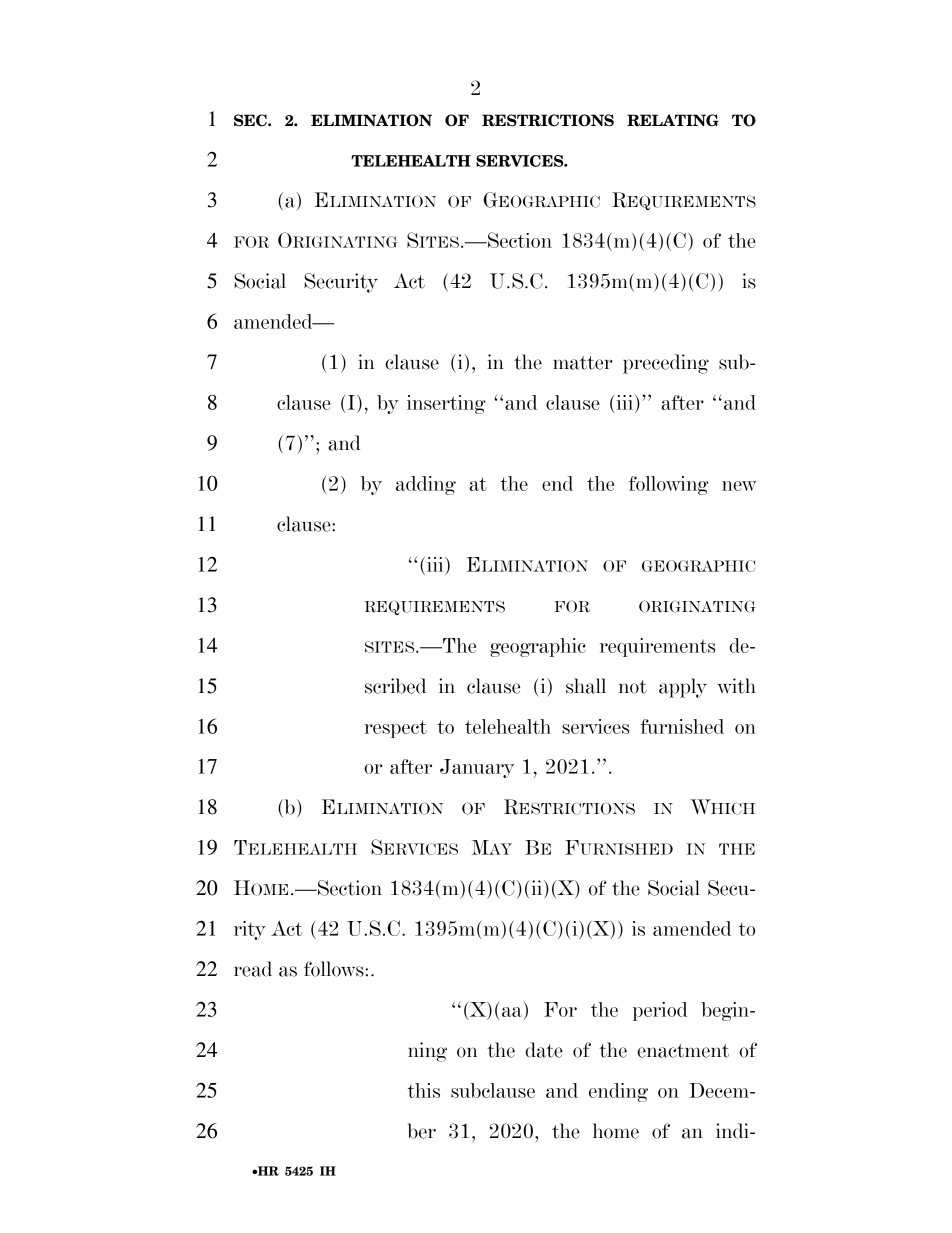  Describe the element at coordinates (477, 768) in the screenshot. I see `January` at that location.
